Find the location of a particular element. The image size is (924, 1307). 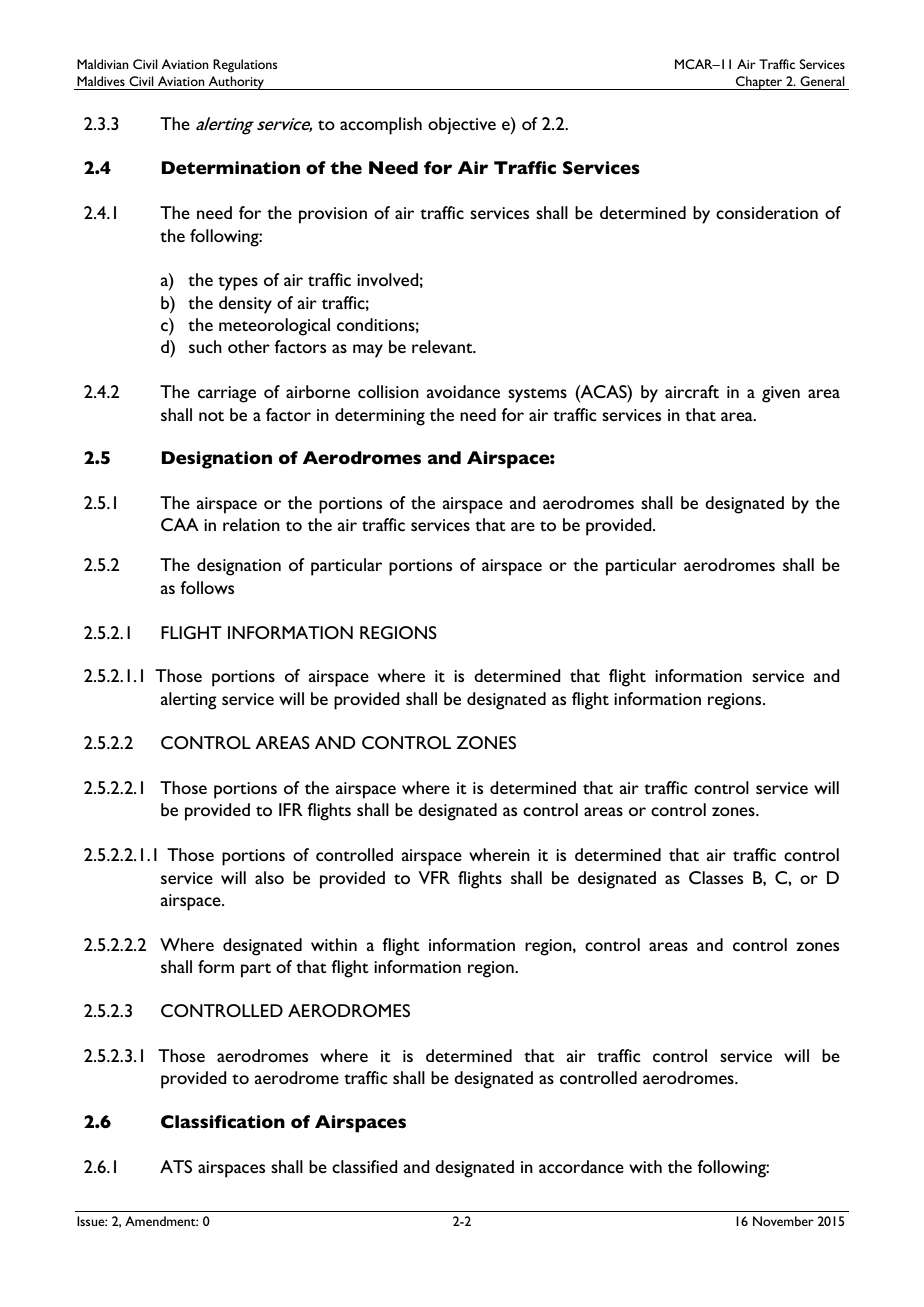

Classes is located at coordinates (716, 877).
